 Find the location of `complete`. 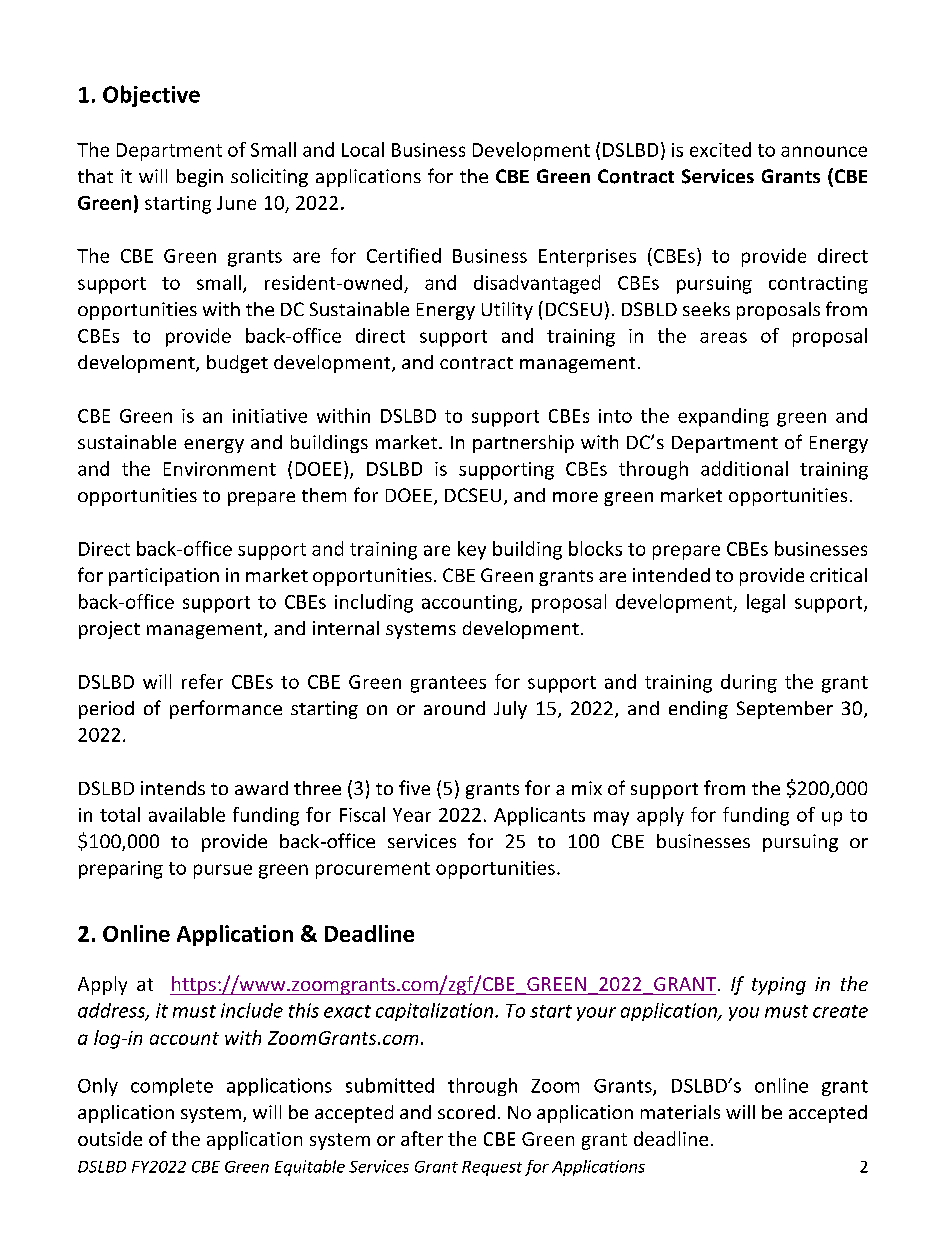

complete is located at coordinates (172, 1087).
